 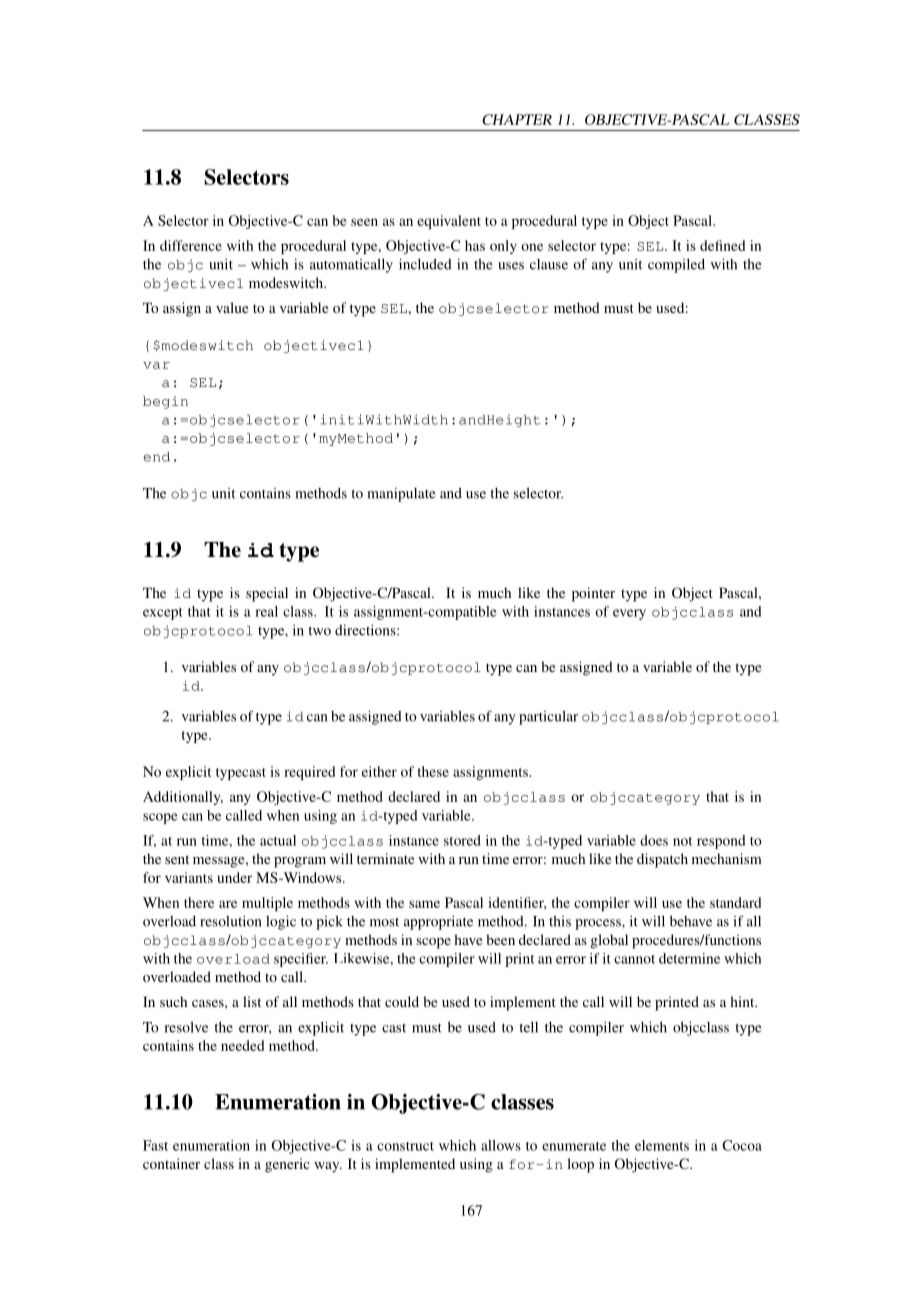 What do you see at coordinates (171, 1163) in the document?
I see `container` at bounding box center [171, 1163].
